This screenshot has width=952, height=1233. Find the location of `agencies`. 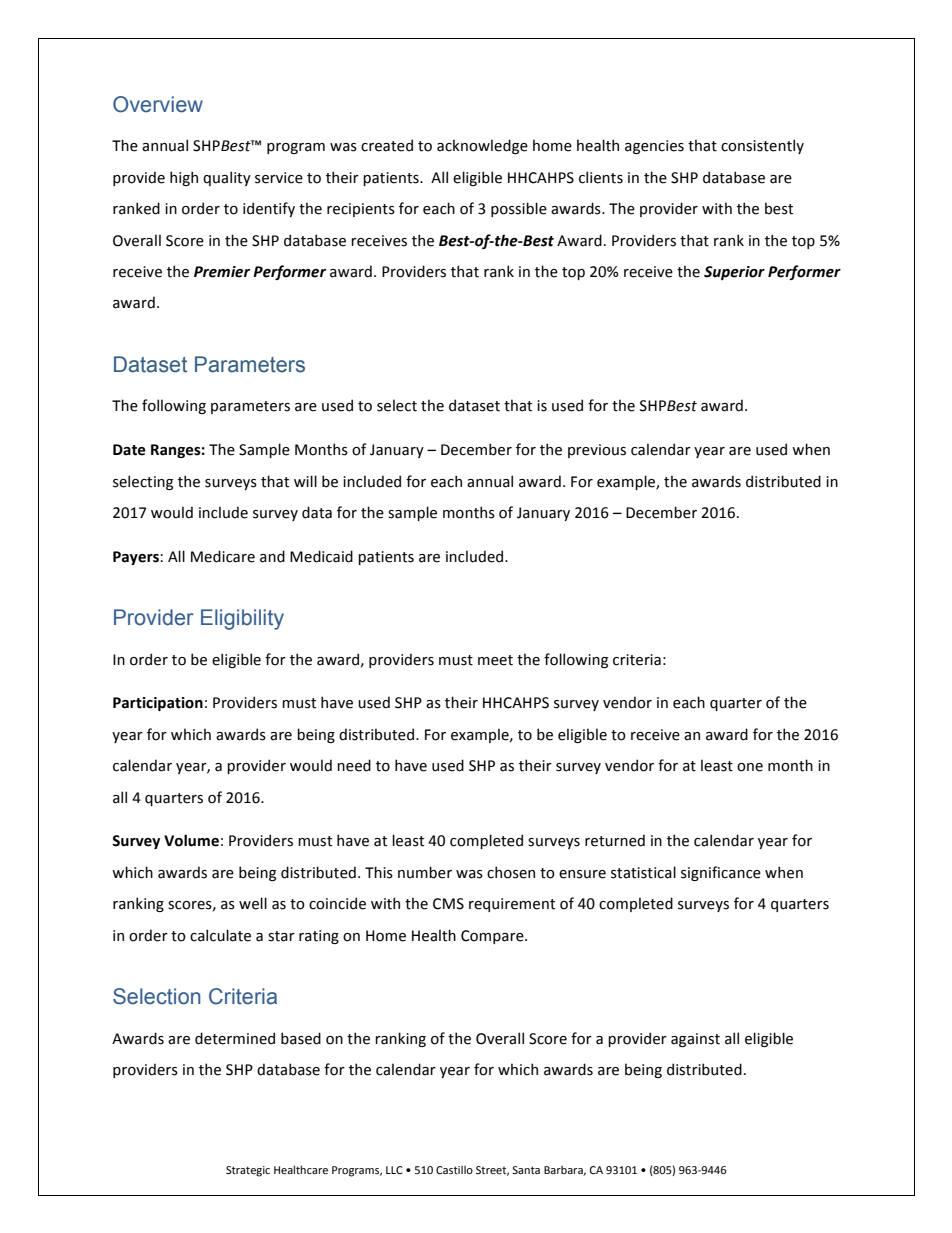

agencies is located at coordinates (654, 147).
